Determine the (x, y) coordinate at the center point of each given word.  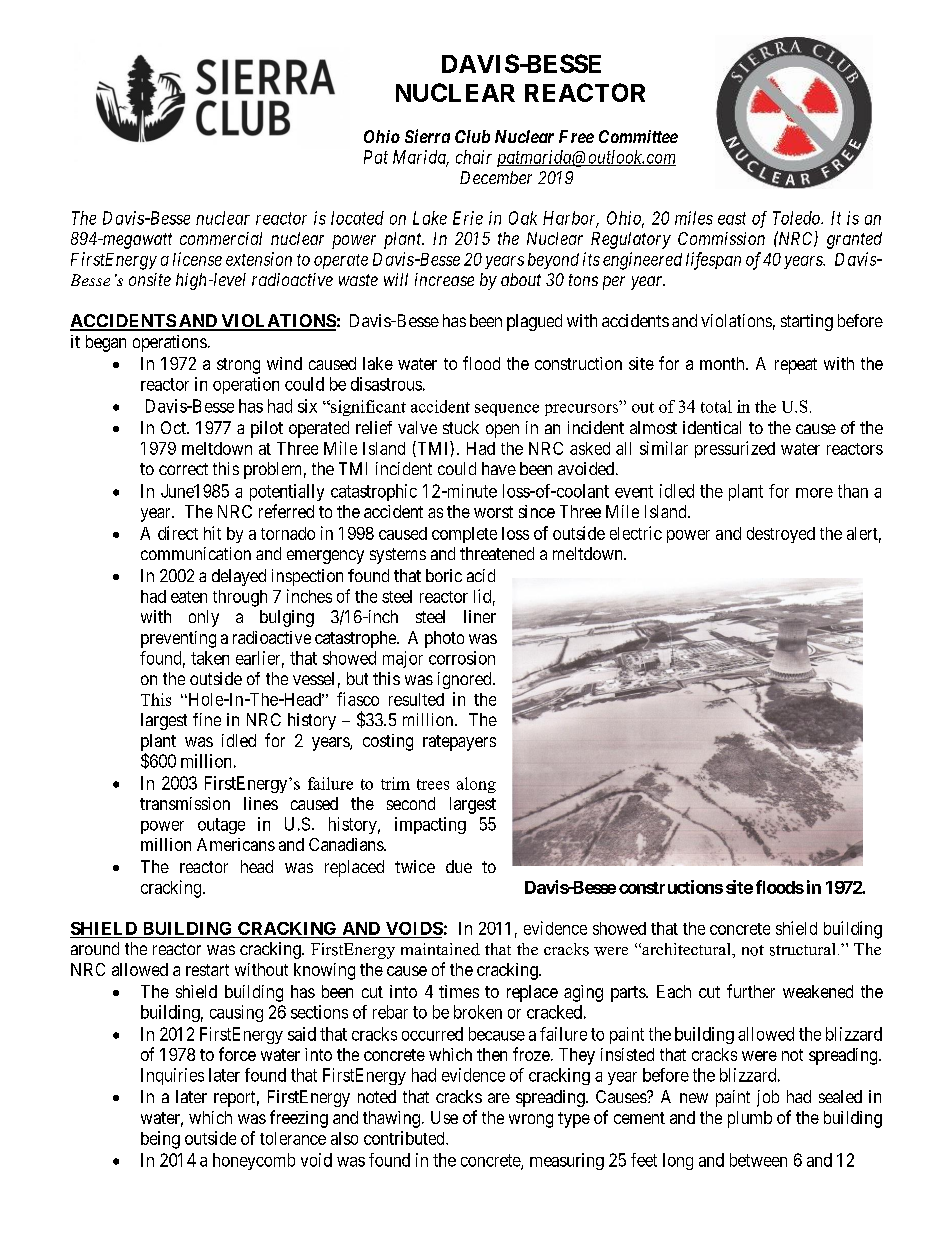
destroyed (781, 535)
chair (474, 157)
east (732, 218)
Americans (236, 844)
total (716, 406)
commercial (221, 238)
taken (210, 658)
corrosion (462, 658)
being (160, 1140)
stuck (461, 427)
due (459, 866)
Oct (174, 427)
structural (802, 949)
